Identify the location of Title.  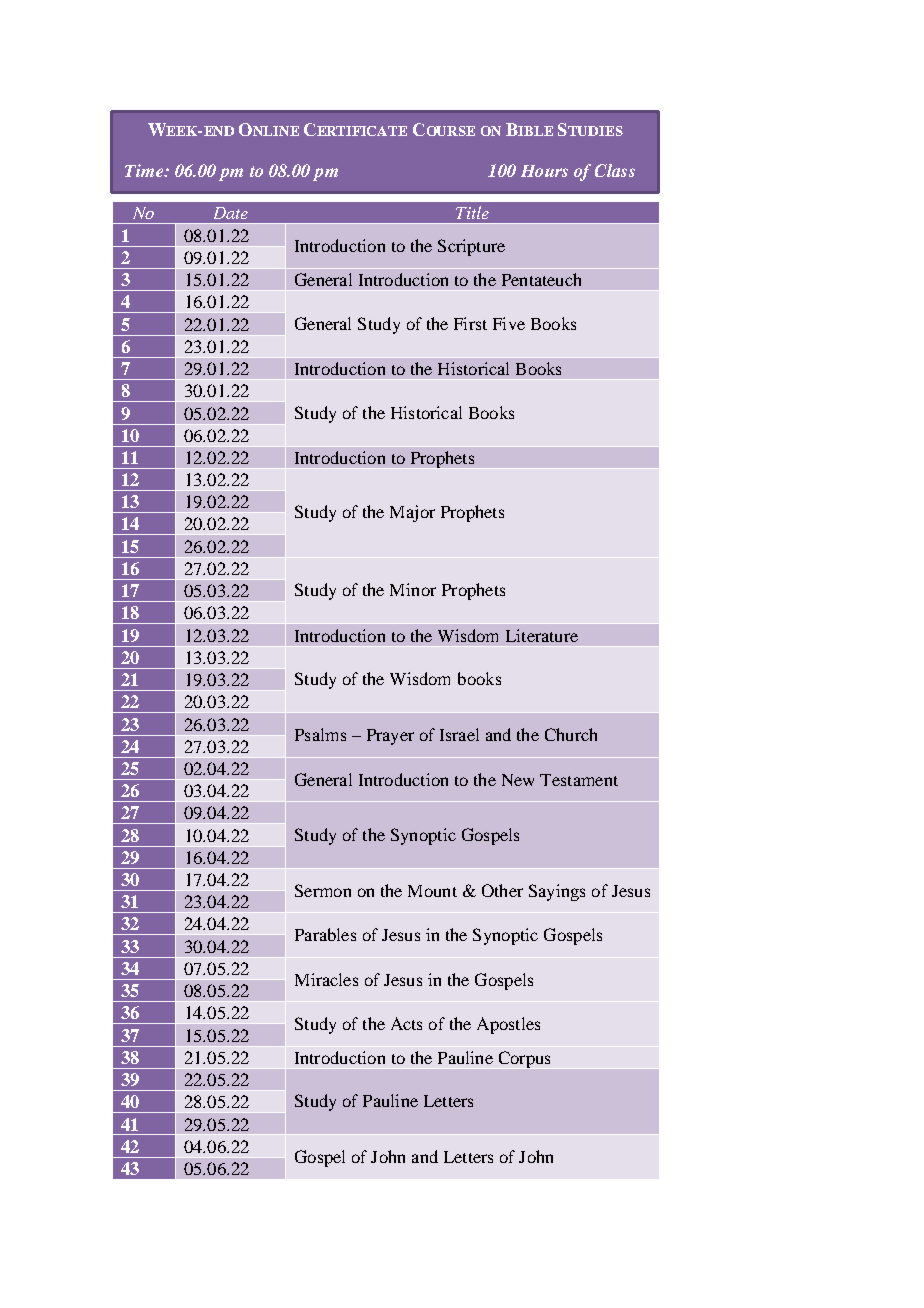
(472, 212).
